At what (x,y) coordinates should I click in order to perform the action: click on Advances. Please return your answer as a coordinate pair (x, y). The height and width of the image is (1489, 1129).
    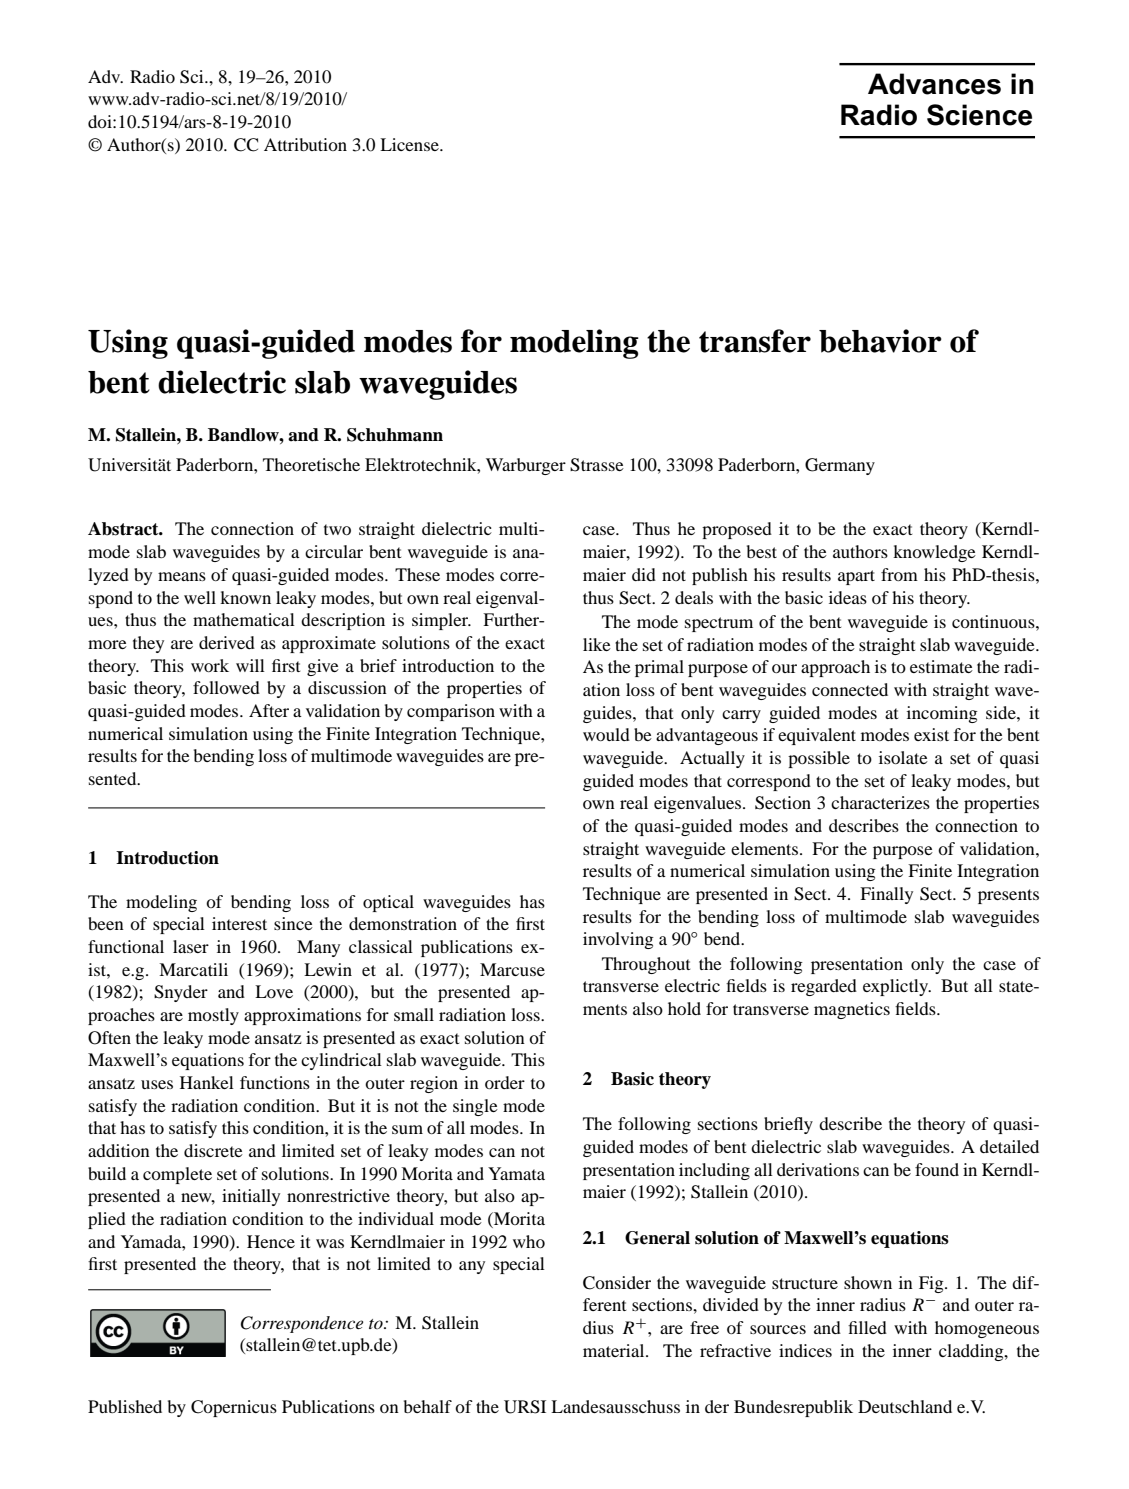
    Looking at the image, I should click on (934, 84).
